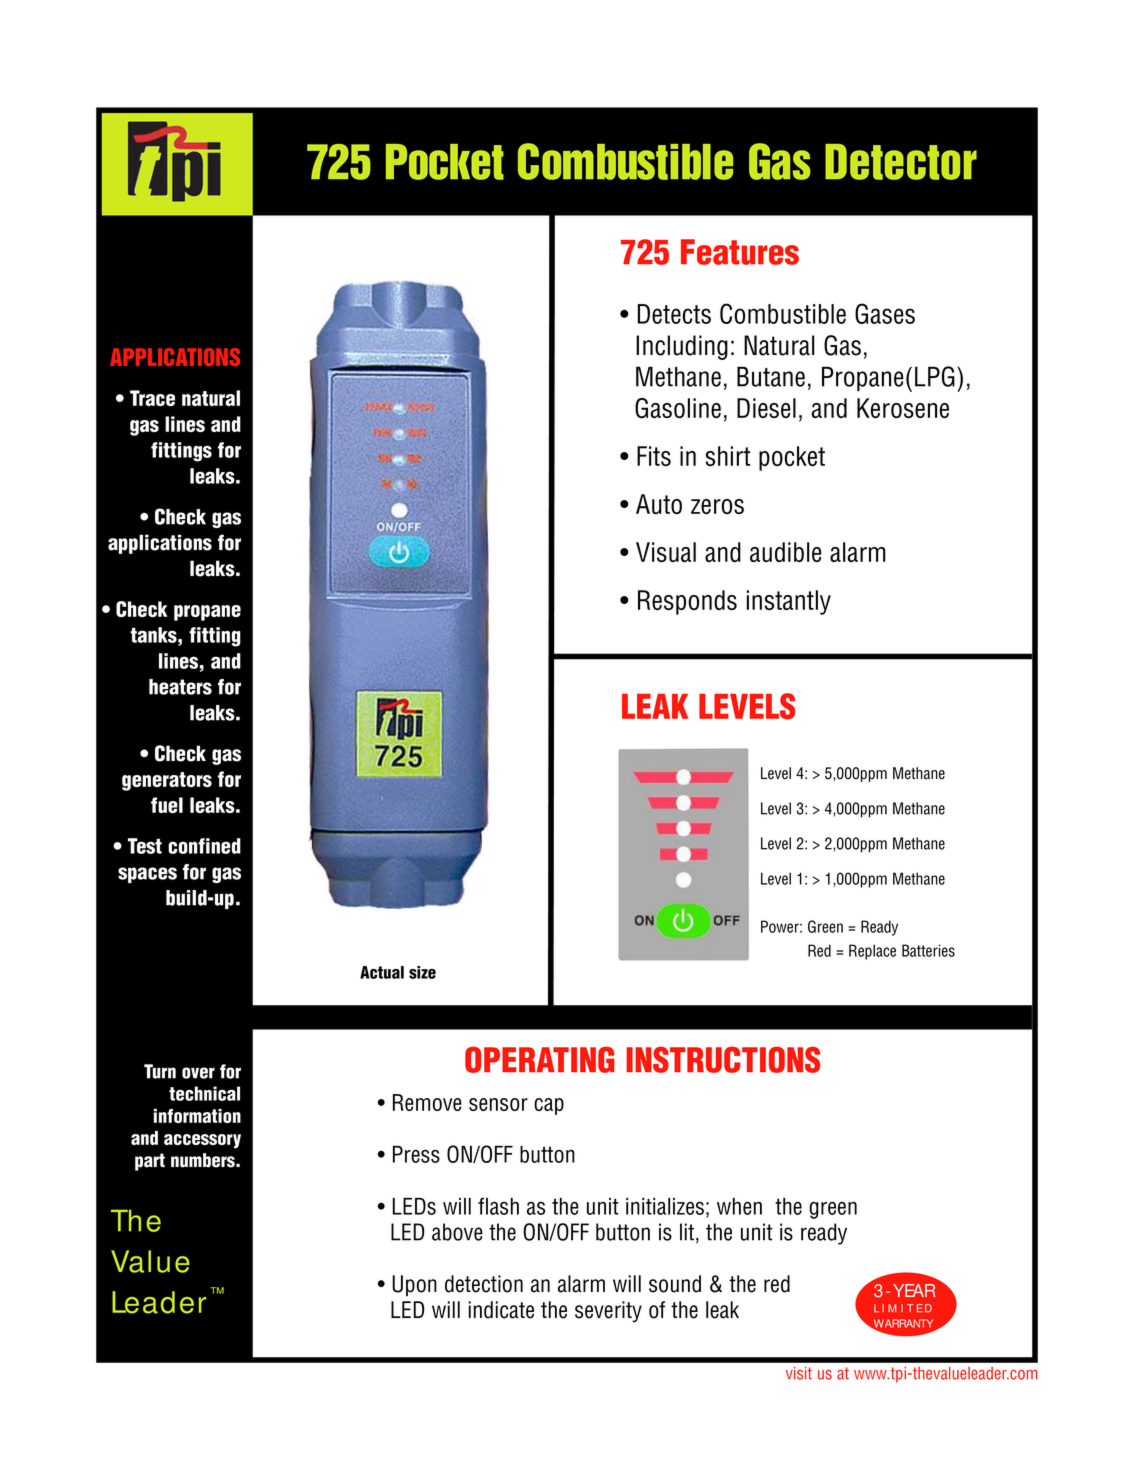  Describe the element at coordinates (799, 1373) in the image. I see `visit` at that location.
